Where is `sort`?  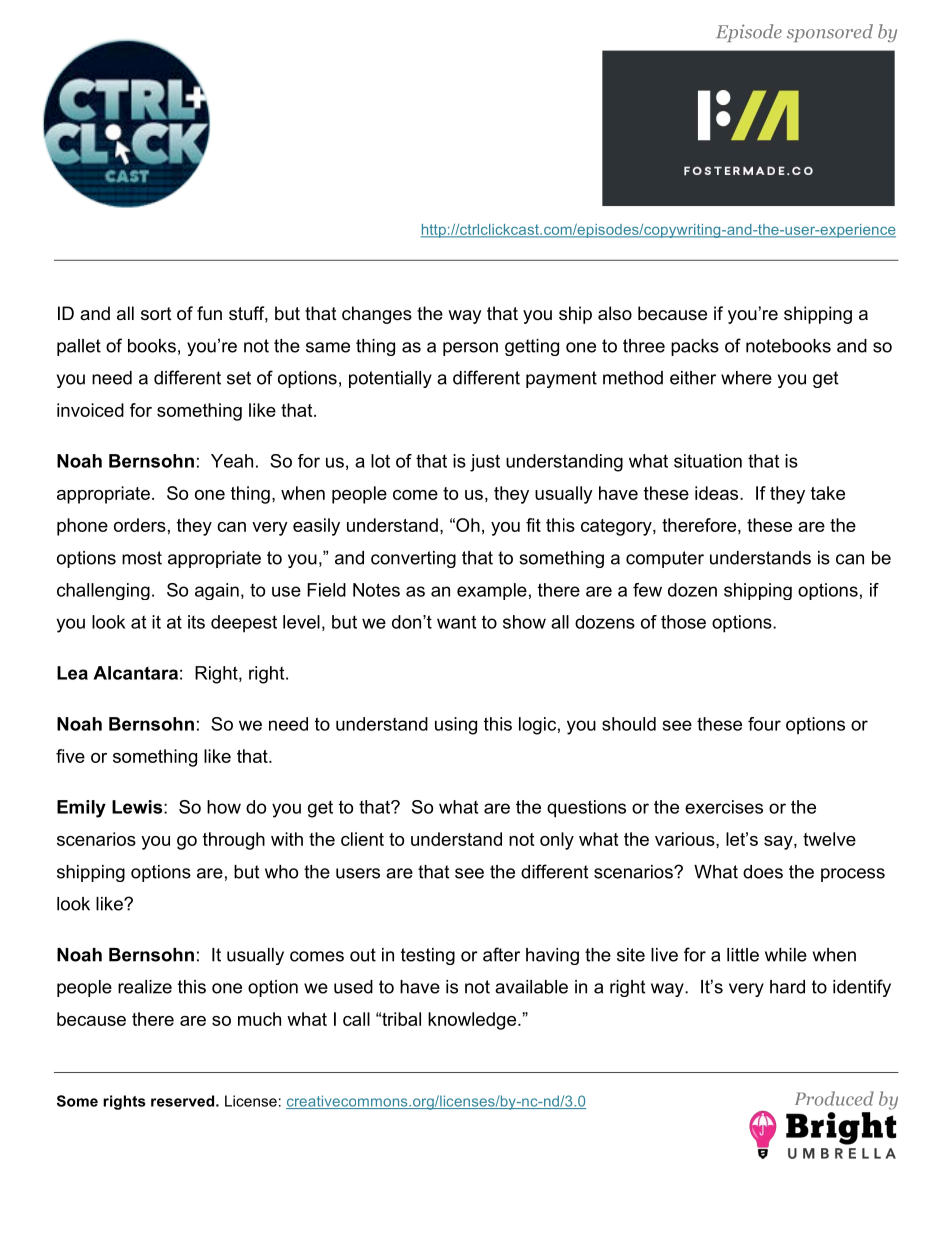 sort is located at coordinates (156, 314).
